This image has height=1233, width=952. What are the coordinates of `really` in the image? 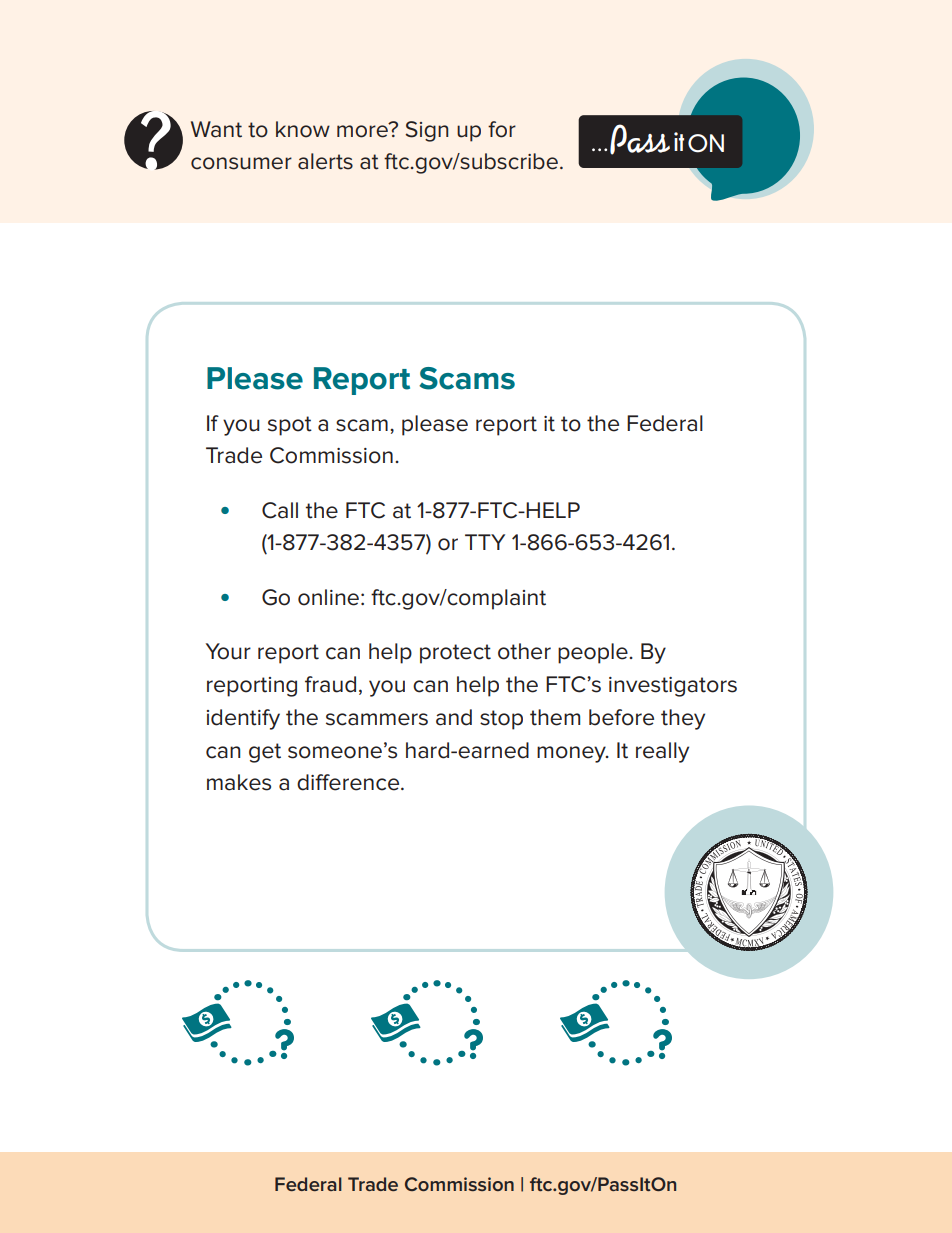 It's located at (662, 752).
